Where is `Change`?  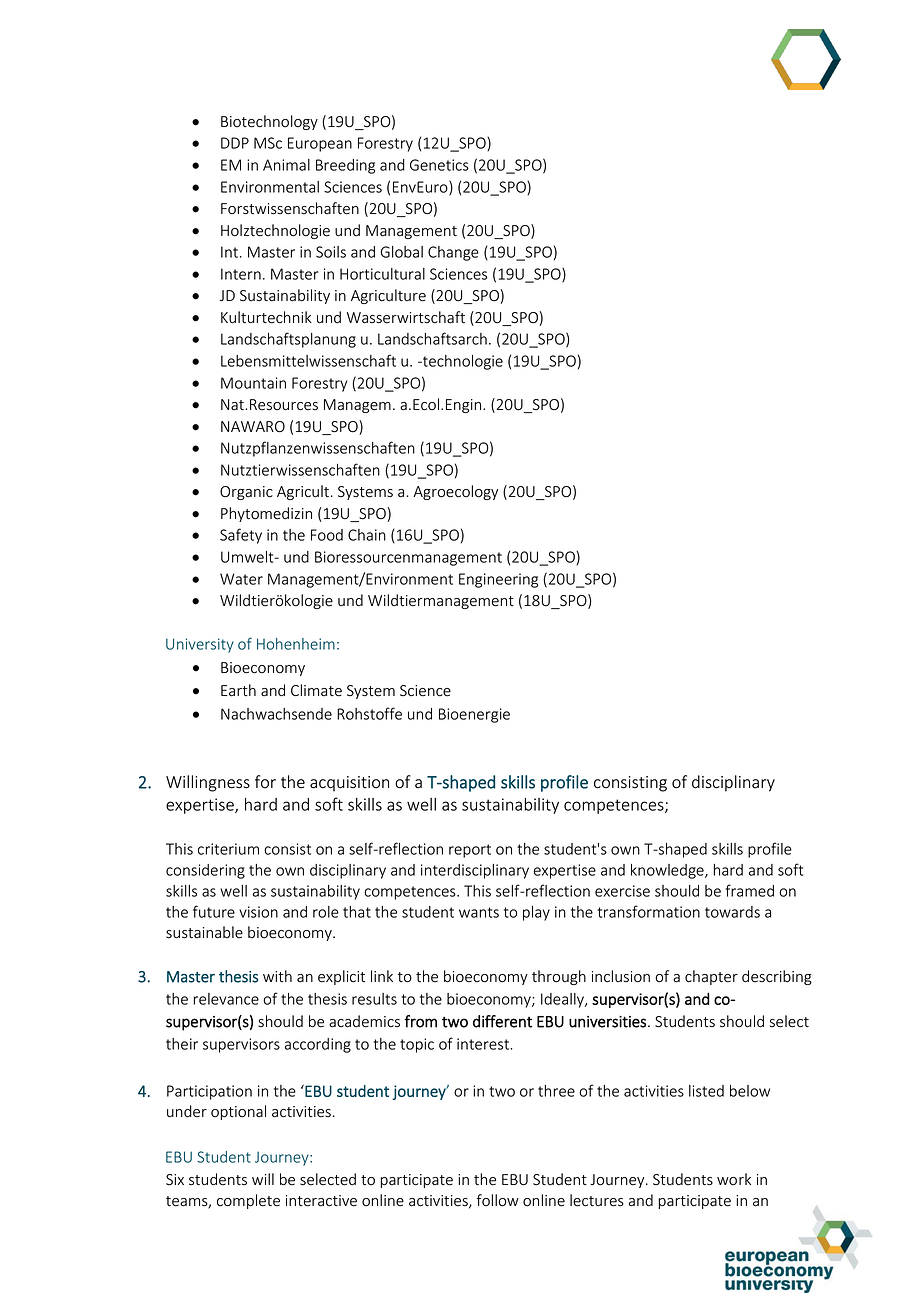 Change is located at coordinates (453, 253).
